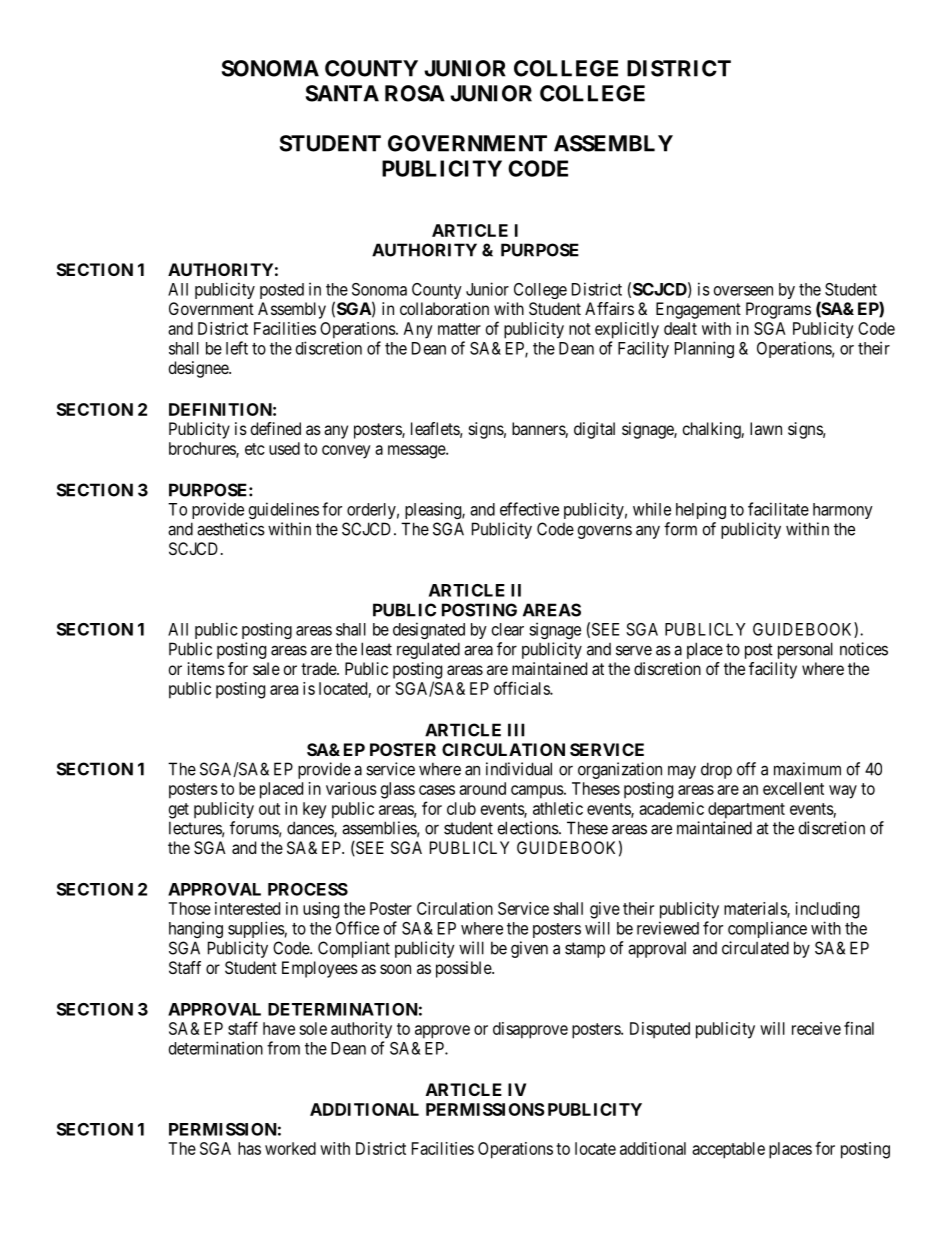 The height and width of the screenshot is (1233, 952). I want to click on SANTA, so click(342, 93).
